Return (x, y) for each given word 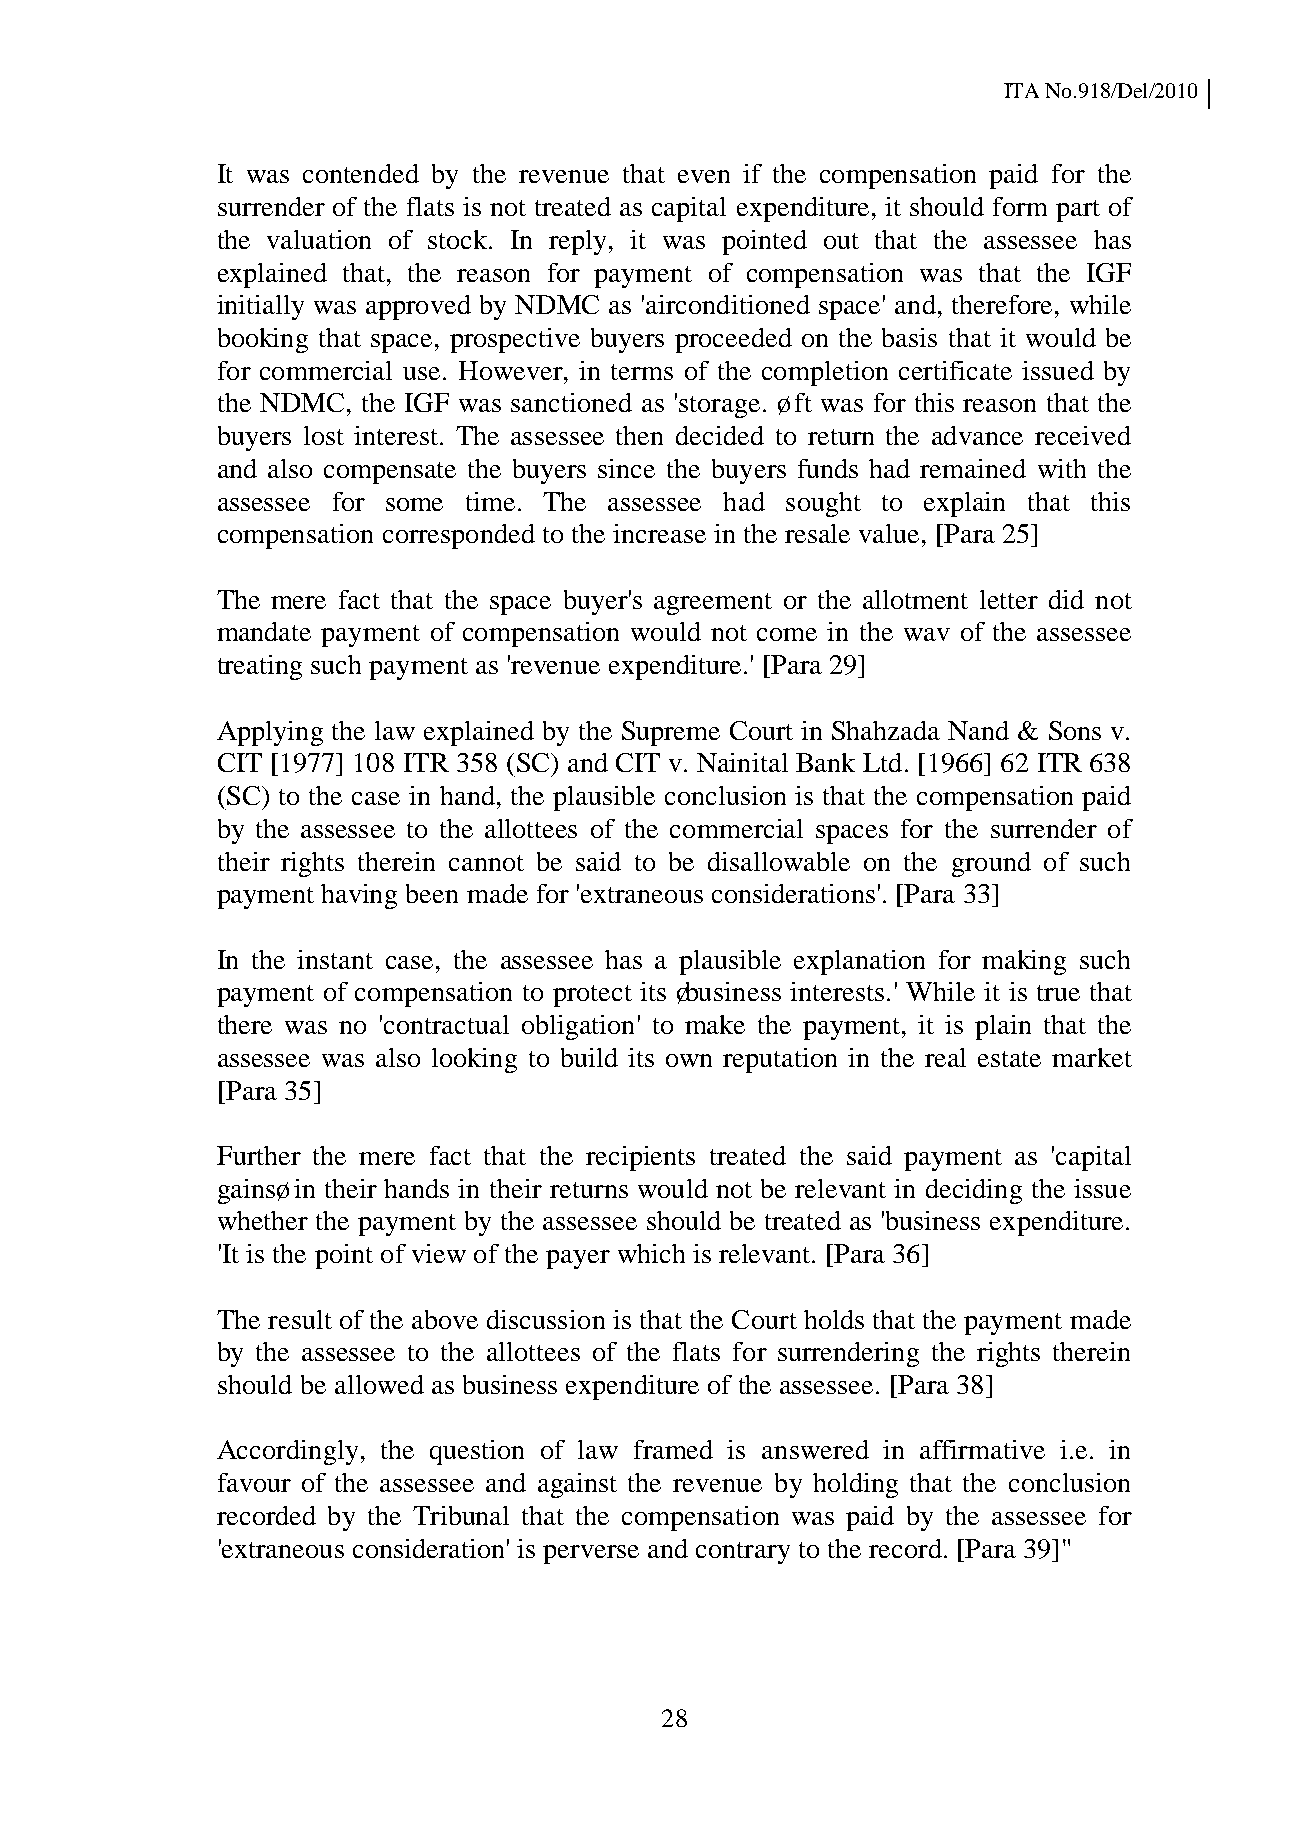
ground (991, 864)
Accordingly (287, 1452)
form (1020, 206)
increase (659, 533)
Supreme (671, 733)
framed (673, 1449)
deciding (974, 1191)
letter (1009, 599)
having (359, 896)
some (414, 504)
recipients (640, 1158)
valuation (319, 239)
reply (579, 242)
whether (263, 1220)
